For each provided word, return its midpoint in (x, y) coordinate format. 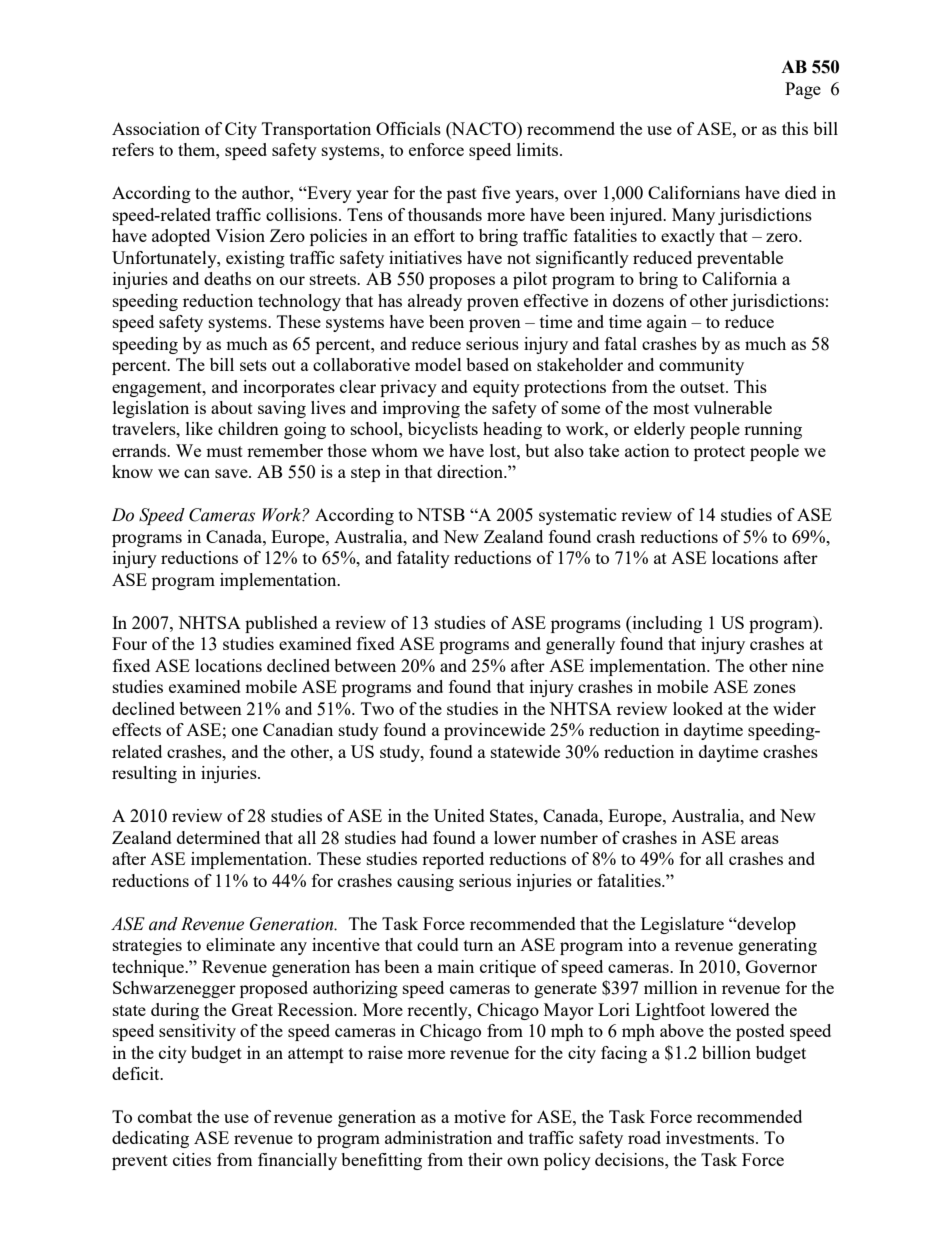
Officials (408, 128)
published (281, 624)
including (666, 624)
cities (192, 1159)
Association (156, 128)
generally (580, 645)
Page (803, 90)
